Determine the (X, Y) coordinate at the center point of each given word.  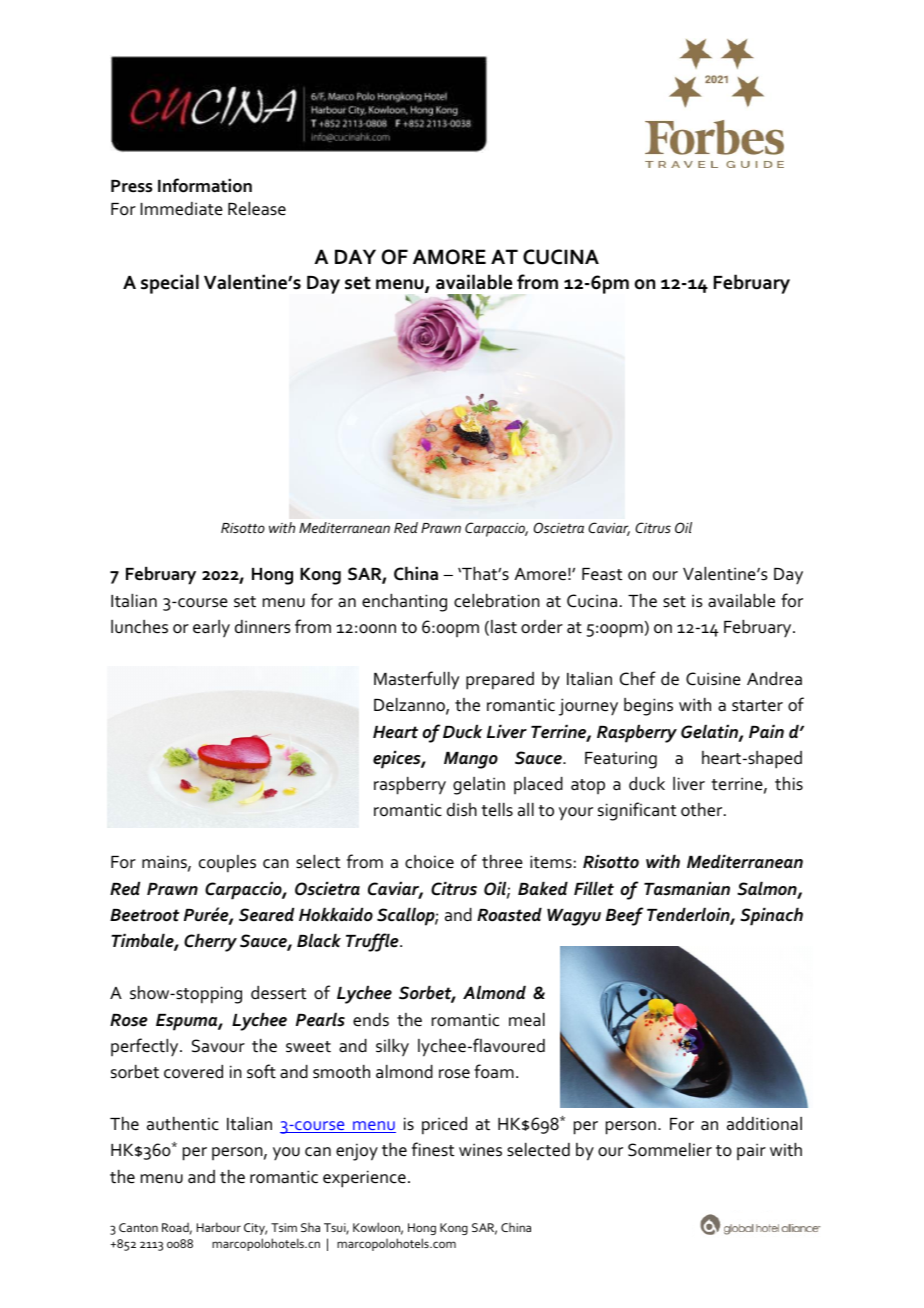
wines (480, 1150)
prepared (500, 681)
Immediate (181, 209)
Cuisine (713, 679)
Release (257, 209)
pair (751, 1151)
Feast (602, 574)
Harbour (219, 1227)
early (211, 629)
